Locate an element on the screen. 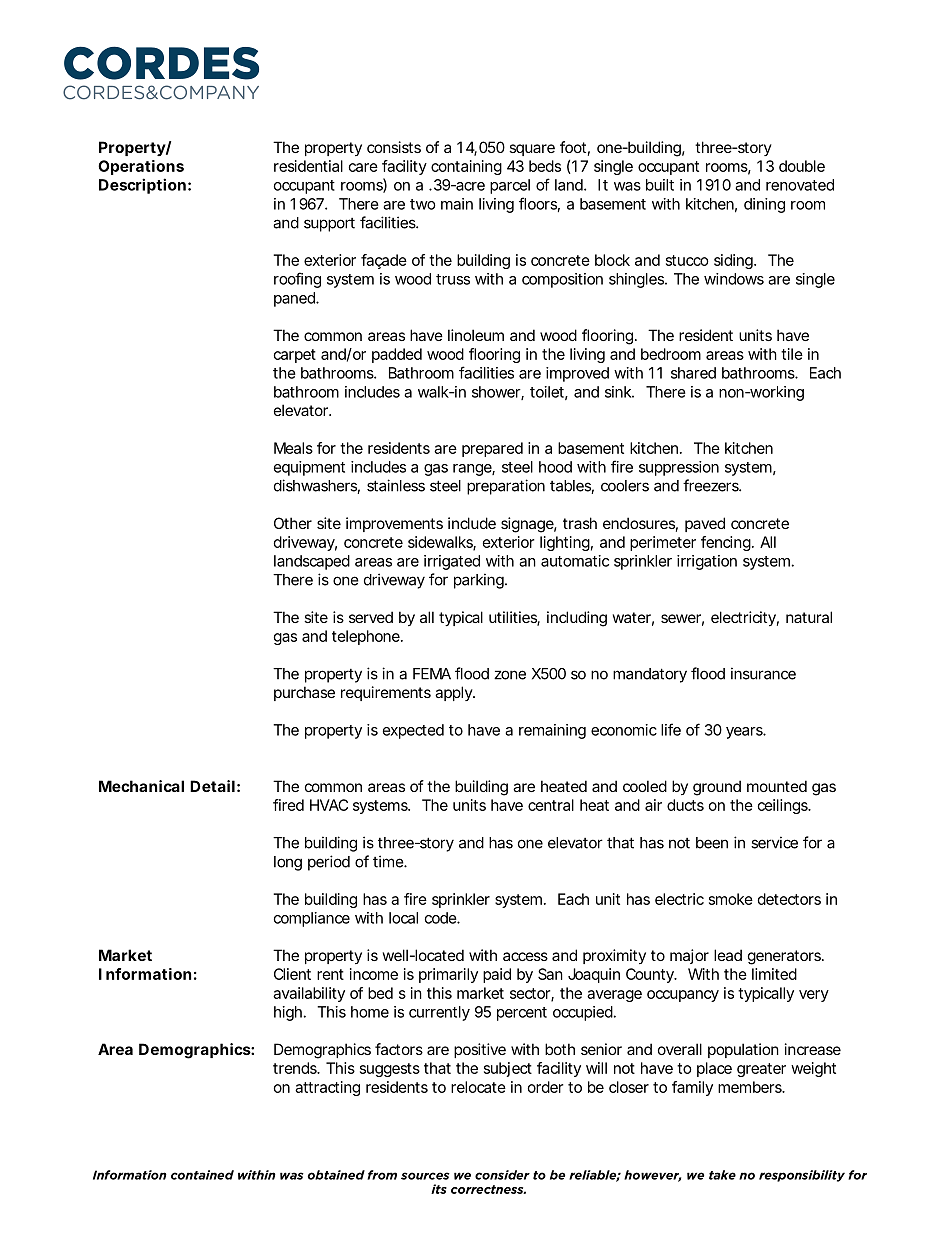 Image resolution: width=952 pixels, height=1233 pixels. containing is located at coordinates (466, 167).
